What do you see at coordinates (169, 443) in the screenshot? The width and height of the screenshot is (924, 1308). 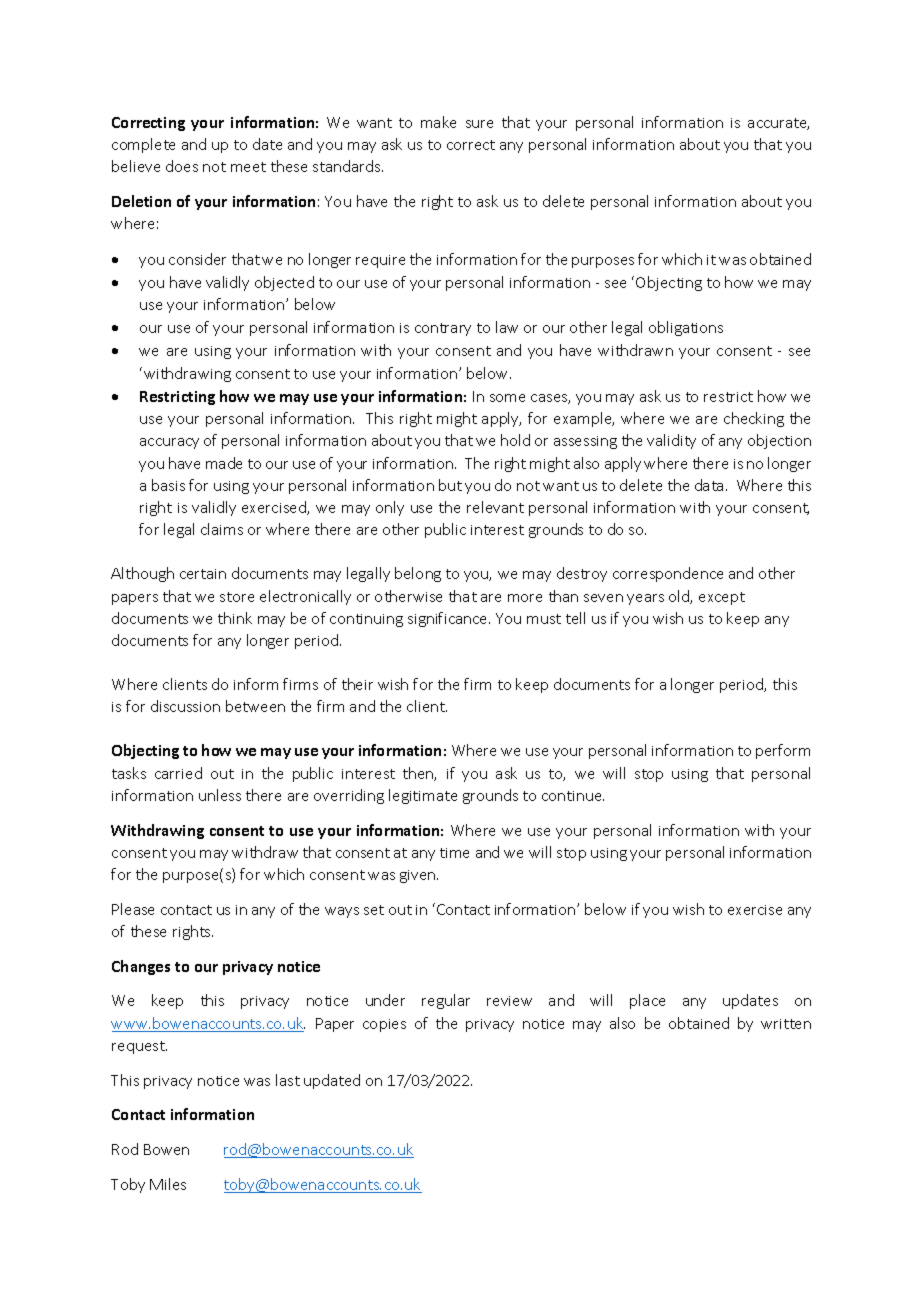 I see `accuracy` at bounding box center [169, 443].
